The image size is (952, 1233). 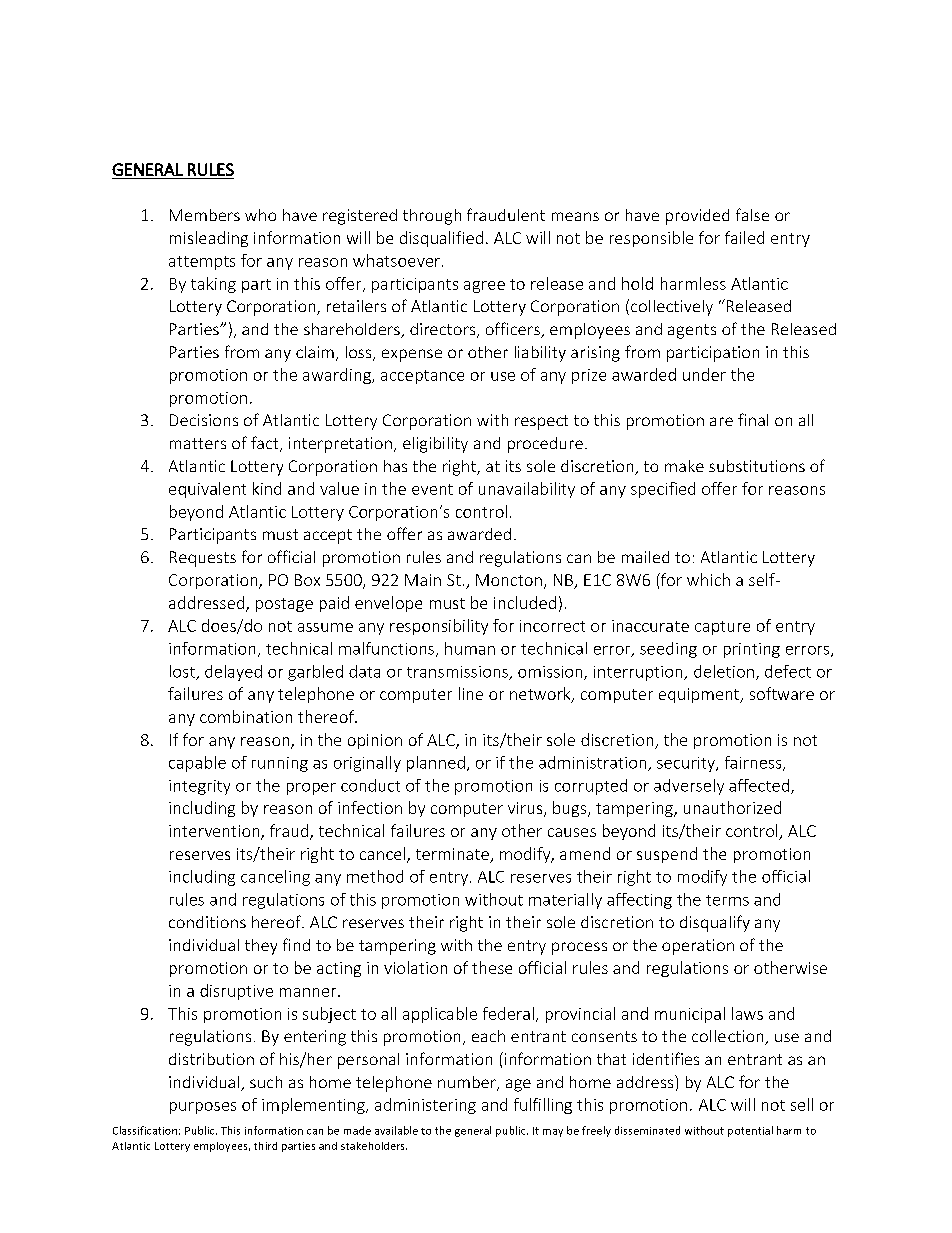 I want to click on final, so click(x=753, y=419).
